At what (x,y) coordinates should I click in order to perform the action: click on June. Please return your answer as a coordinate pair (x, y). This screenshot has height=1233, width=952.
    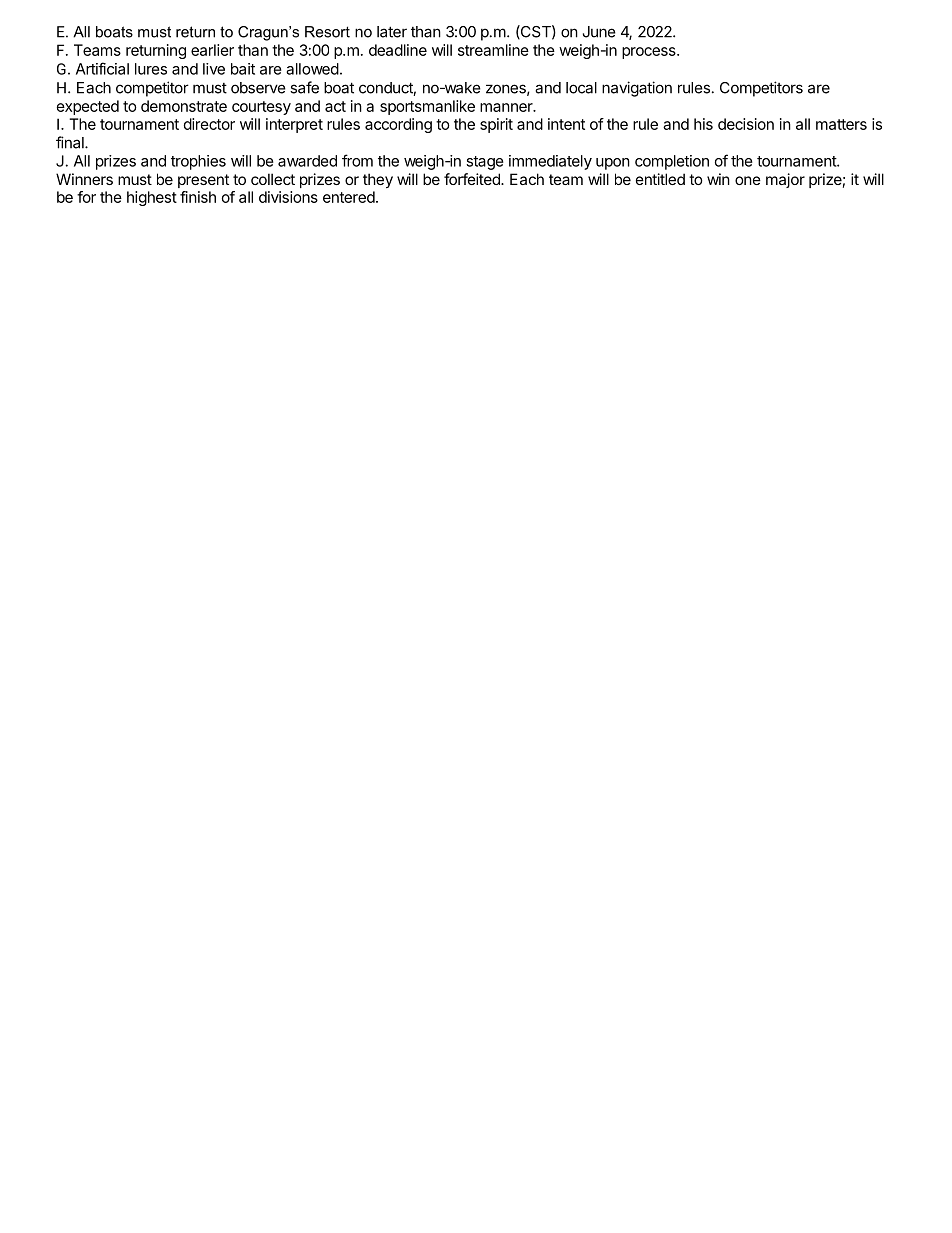
    Looking at the image, I should click on (599, 32).
